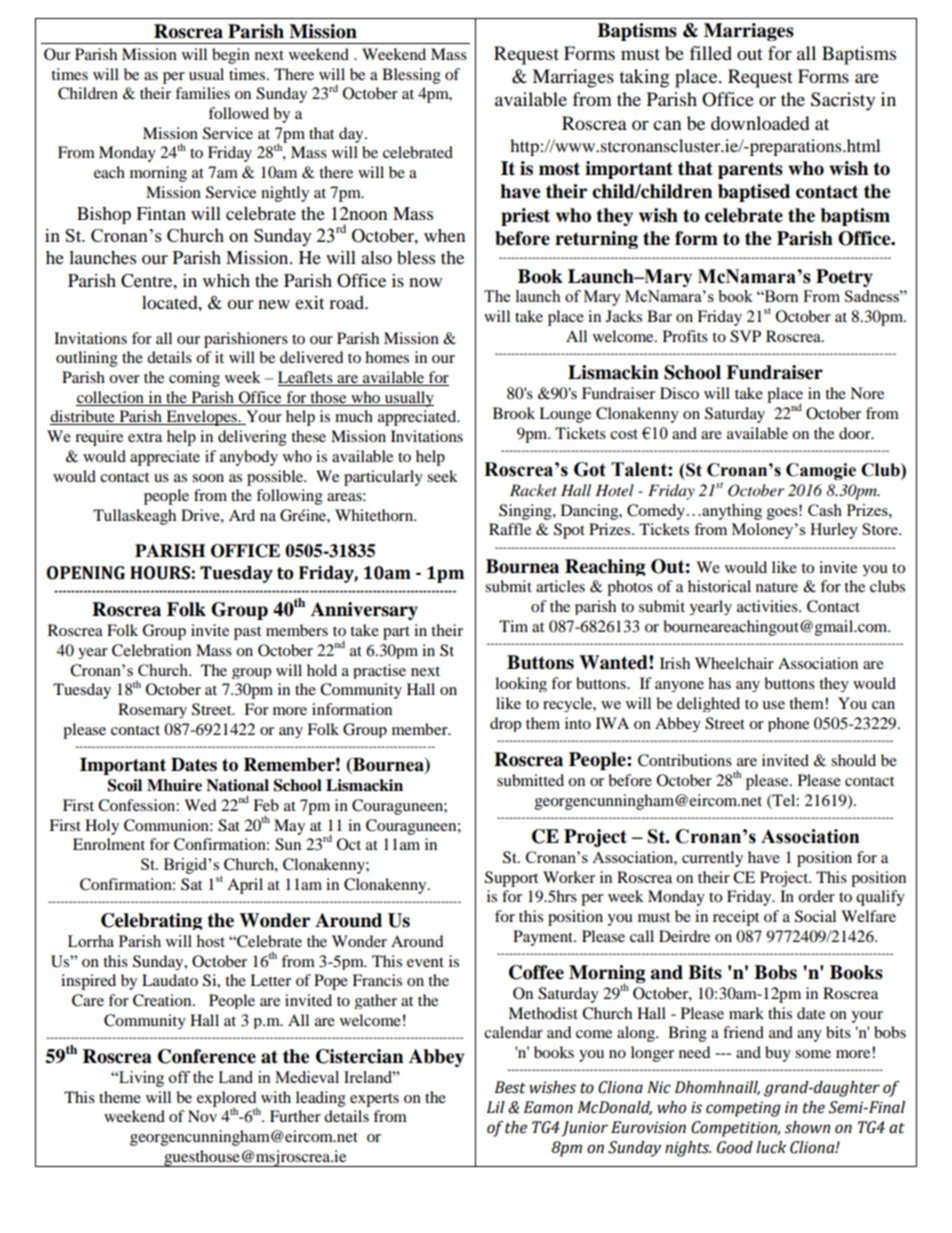 The width and height of the image is (952, 1233). I want to click on families, so click(202, 93).
